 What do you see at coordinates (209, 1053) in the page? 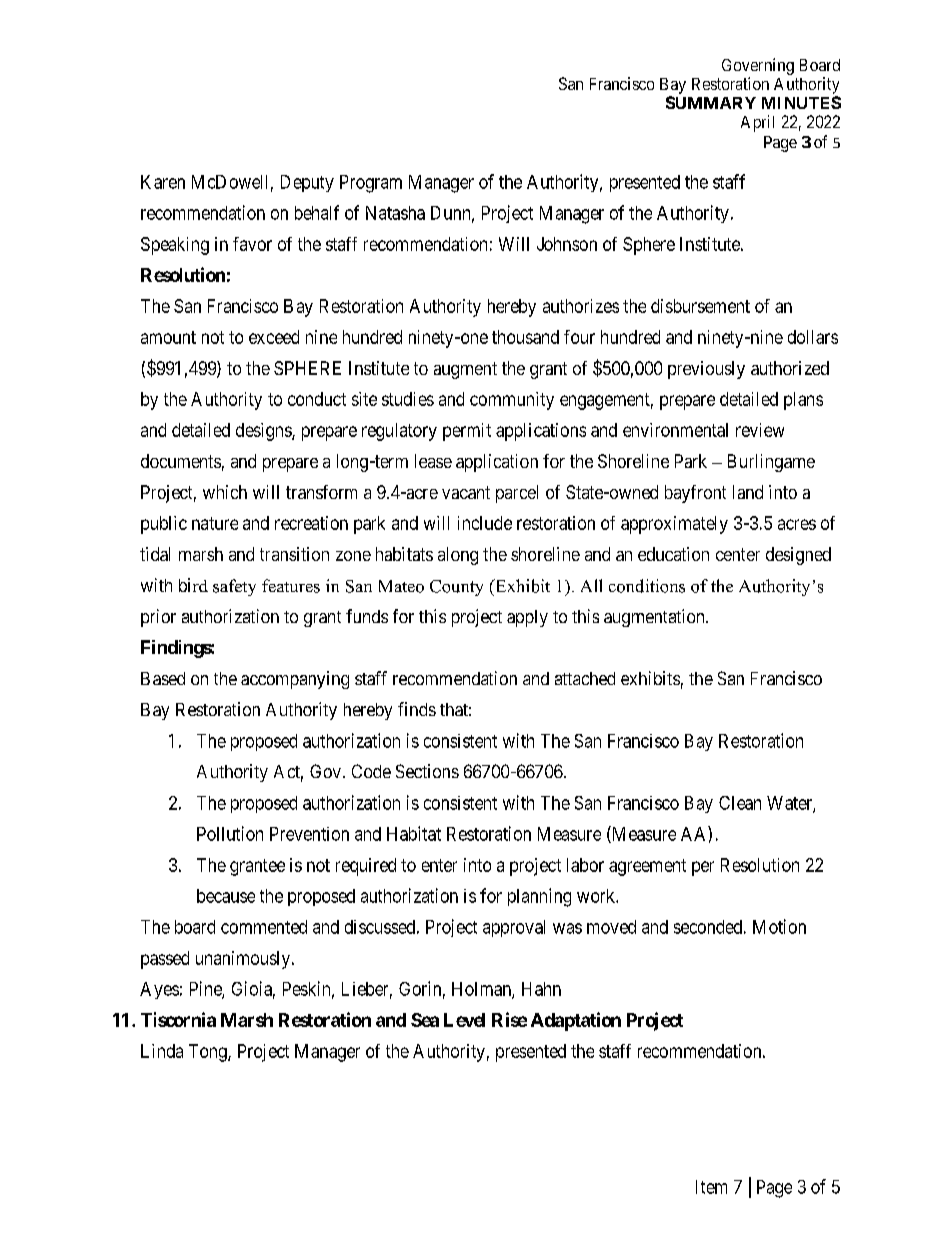
I see `Tong` at bounding box center [209, 1053].
